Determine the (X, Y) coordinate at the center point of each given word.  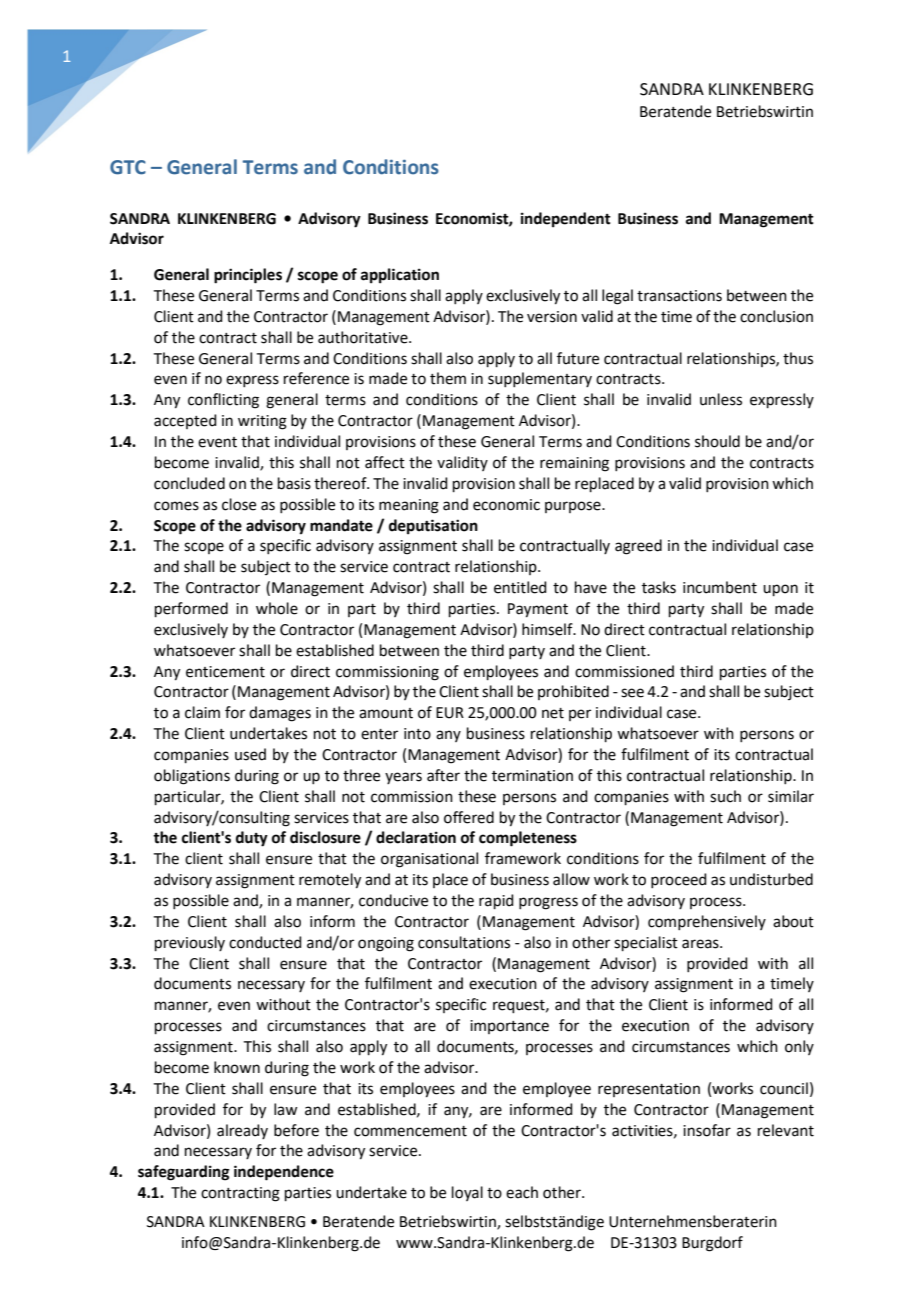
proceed (679, 880)
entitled (520, 587)
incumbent (720, 587)
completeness (528, 839)
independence (284, 1173)
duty (252, 839)
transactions (679, 296)
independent (566, 220)
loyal (467, 1193)
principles (248, 276)
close (239, 504)
